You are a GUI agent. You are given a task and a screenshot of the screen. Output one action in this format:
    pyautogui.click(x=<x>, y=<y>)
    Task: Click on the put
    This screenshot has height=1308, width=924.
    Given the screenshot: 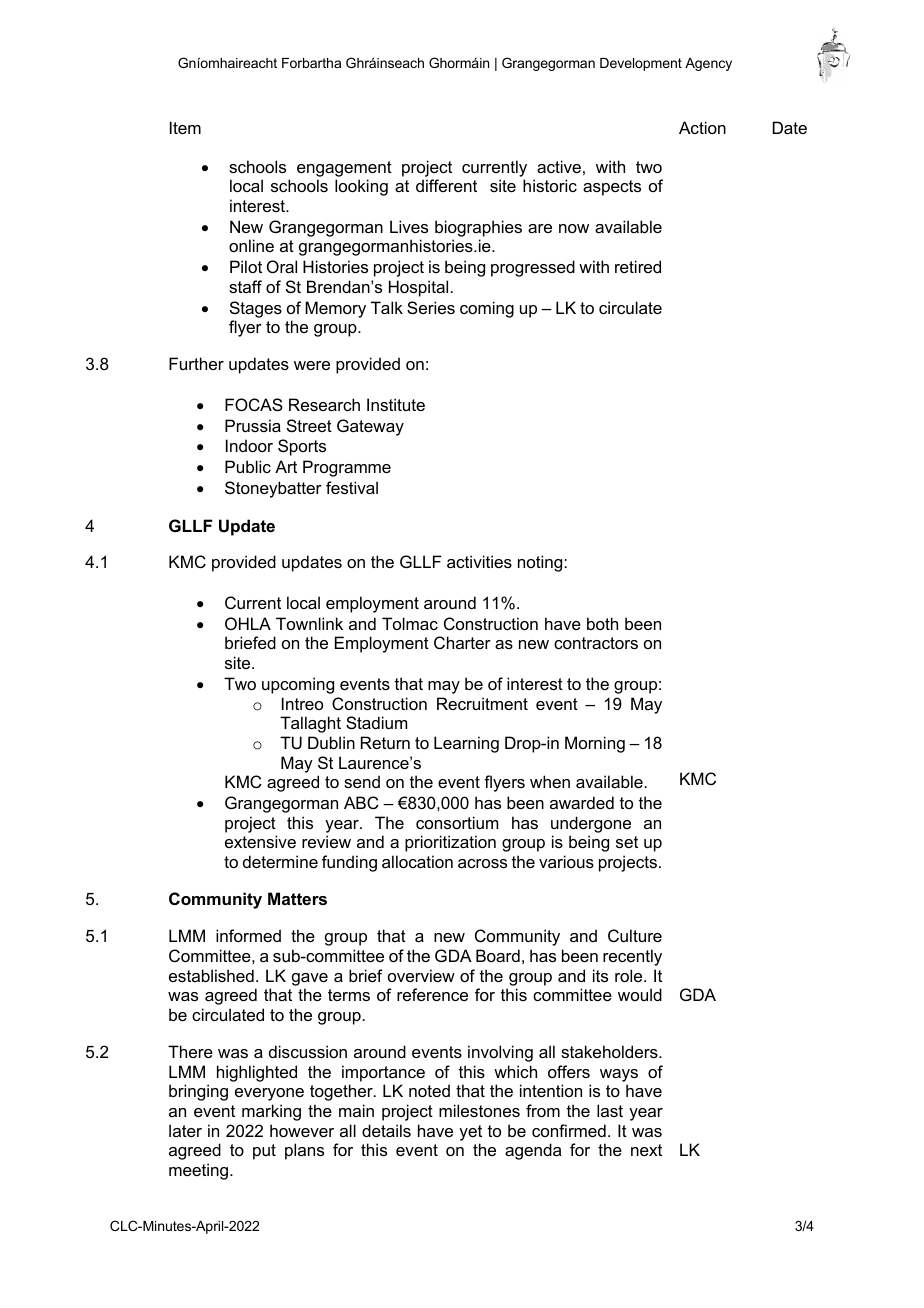 What is the action you would take?
    pyautogui.click(x=264, y=1152)
